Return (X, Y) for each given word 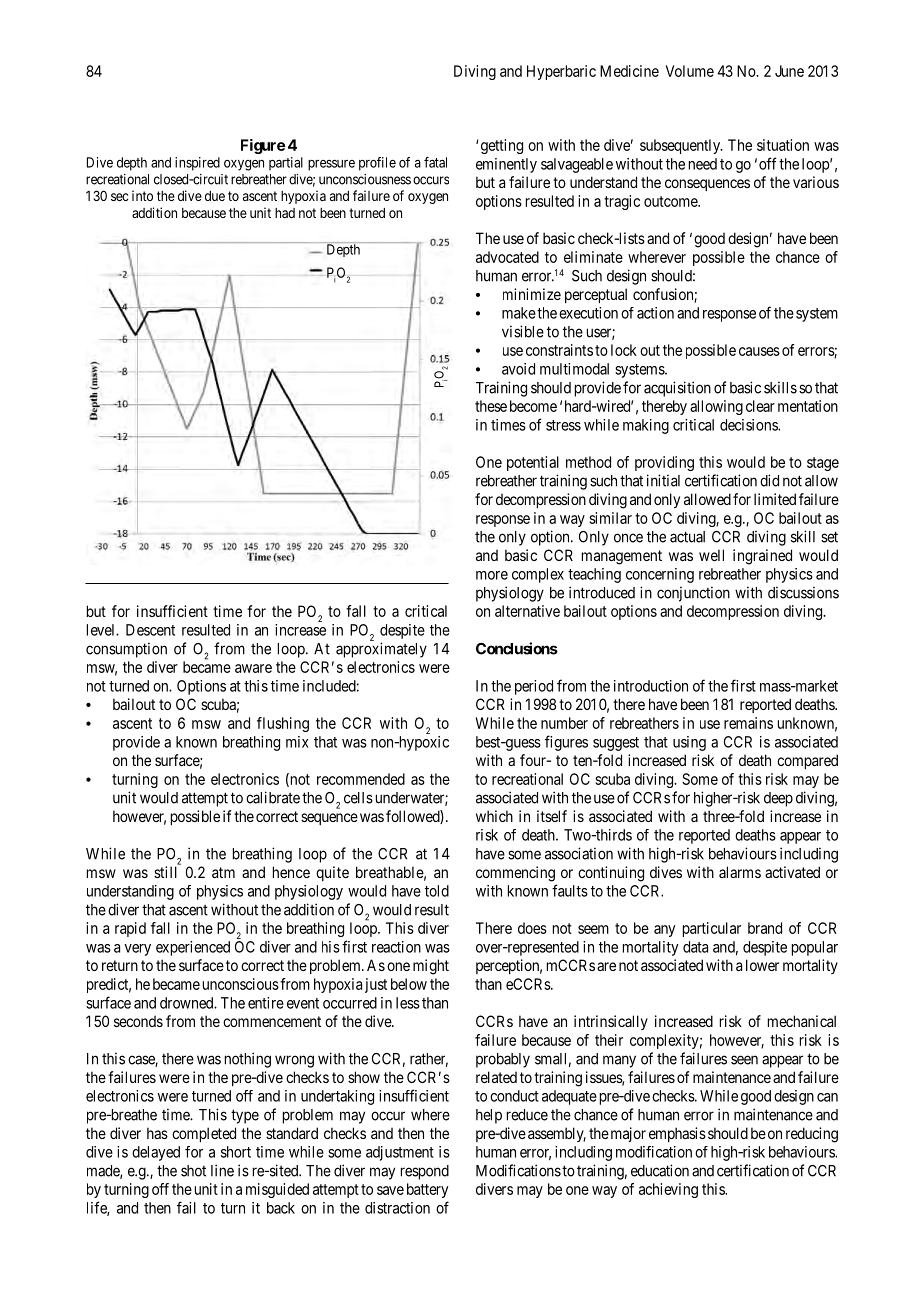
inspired (197, 164)
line (222, 1170)
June (789, 71)
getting (502, 146)
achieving (668, 1190)
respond (425, 1172)
